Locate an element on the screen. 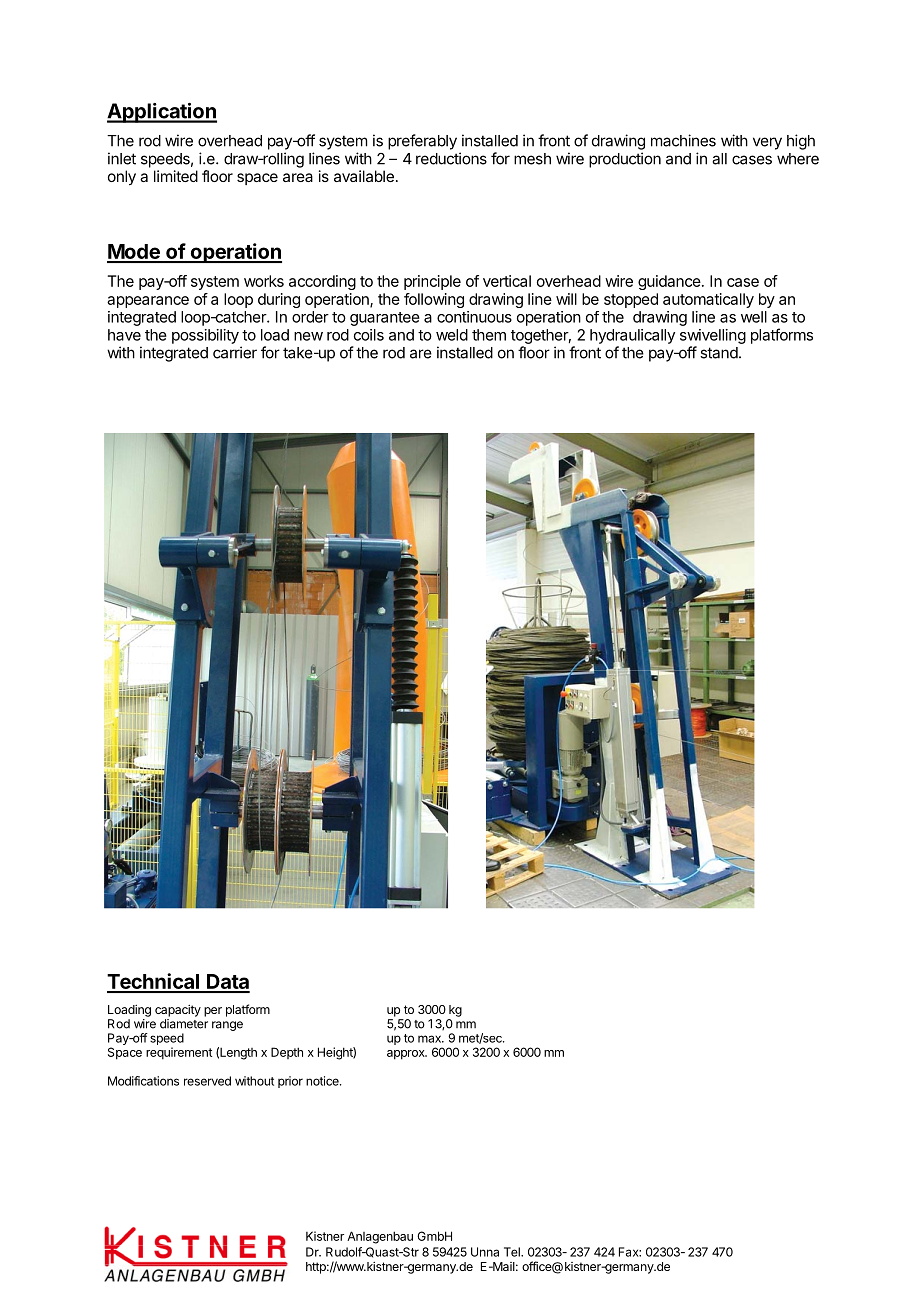 This screenshot has width=924, height=1308. weld is located at coordinates (452, 335).
